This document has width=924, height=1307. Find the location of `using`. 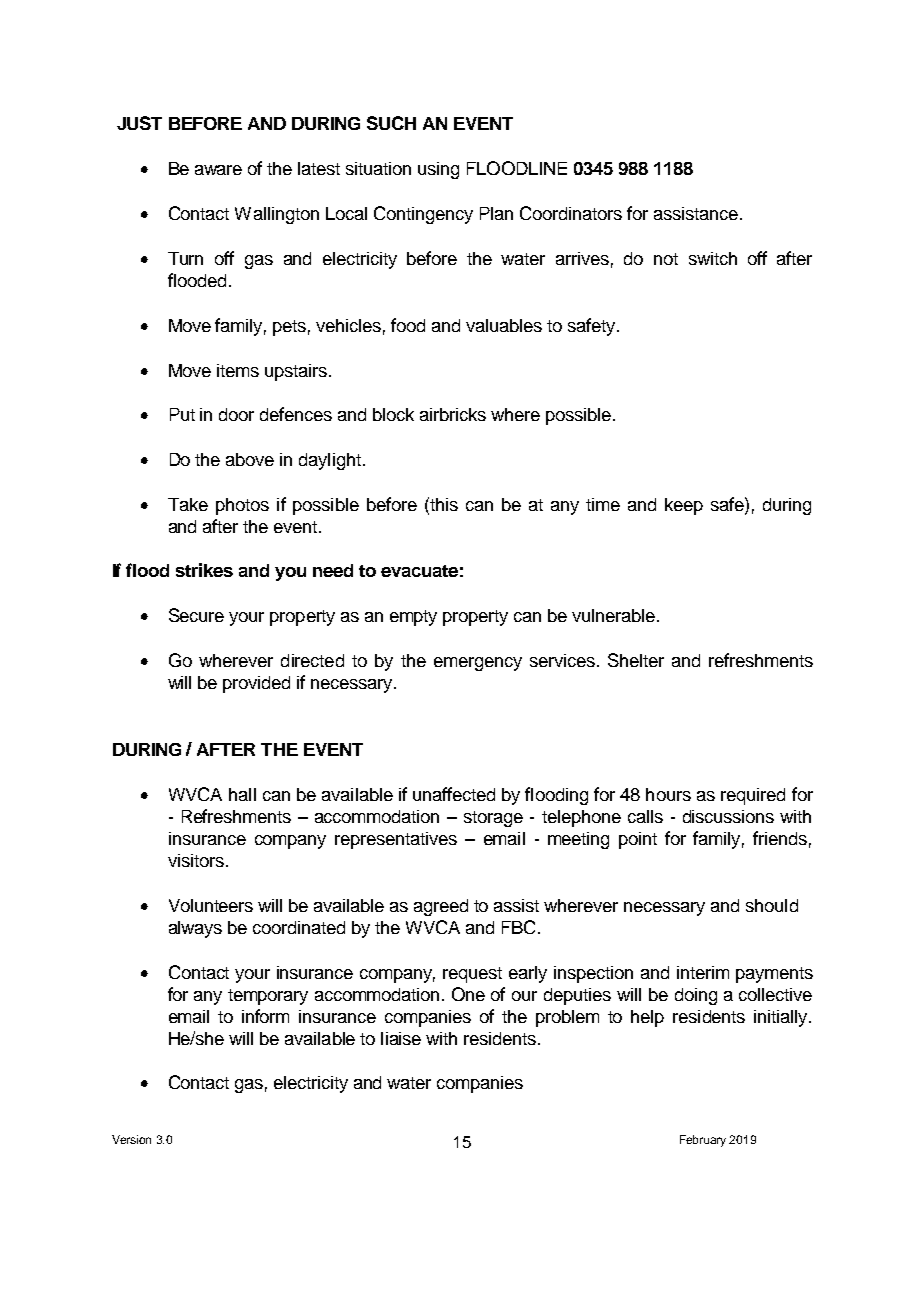

using is located at coordinates (438, 170).
